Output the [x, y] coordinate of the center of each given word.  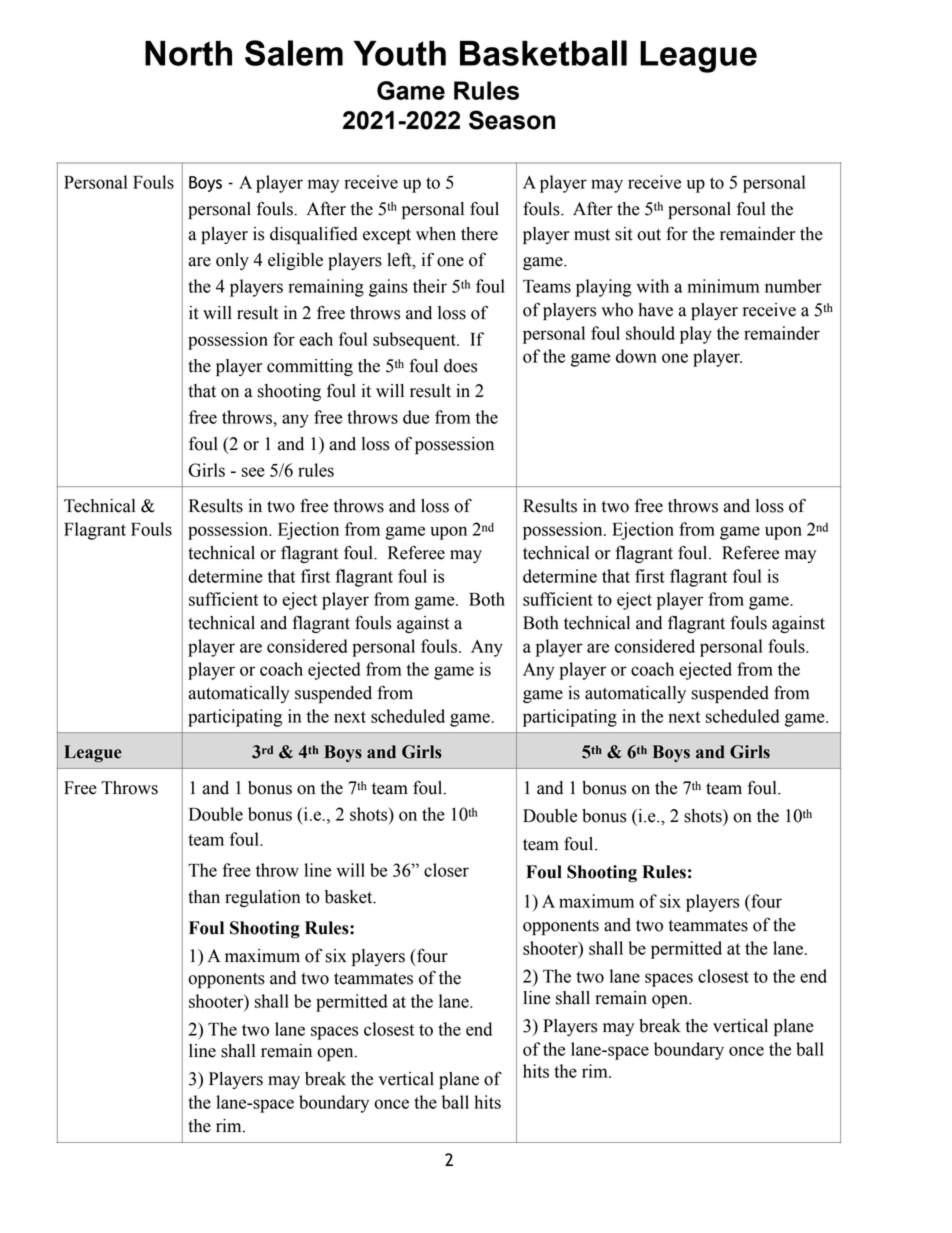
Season [512, 120]
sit [624, 234]
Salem [294, 53]
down [636, 356]
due [416, 417]
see [253, 472]
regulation [262, 898]
